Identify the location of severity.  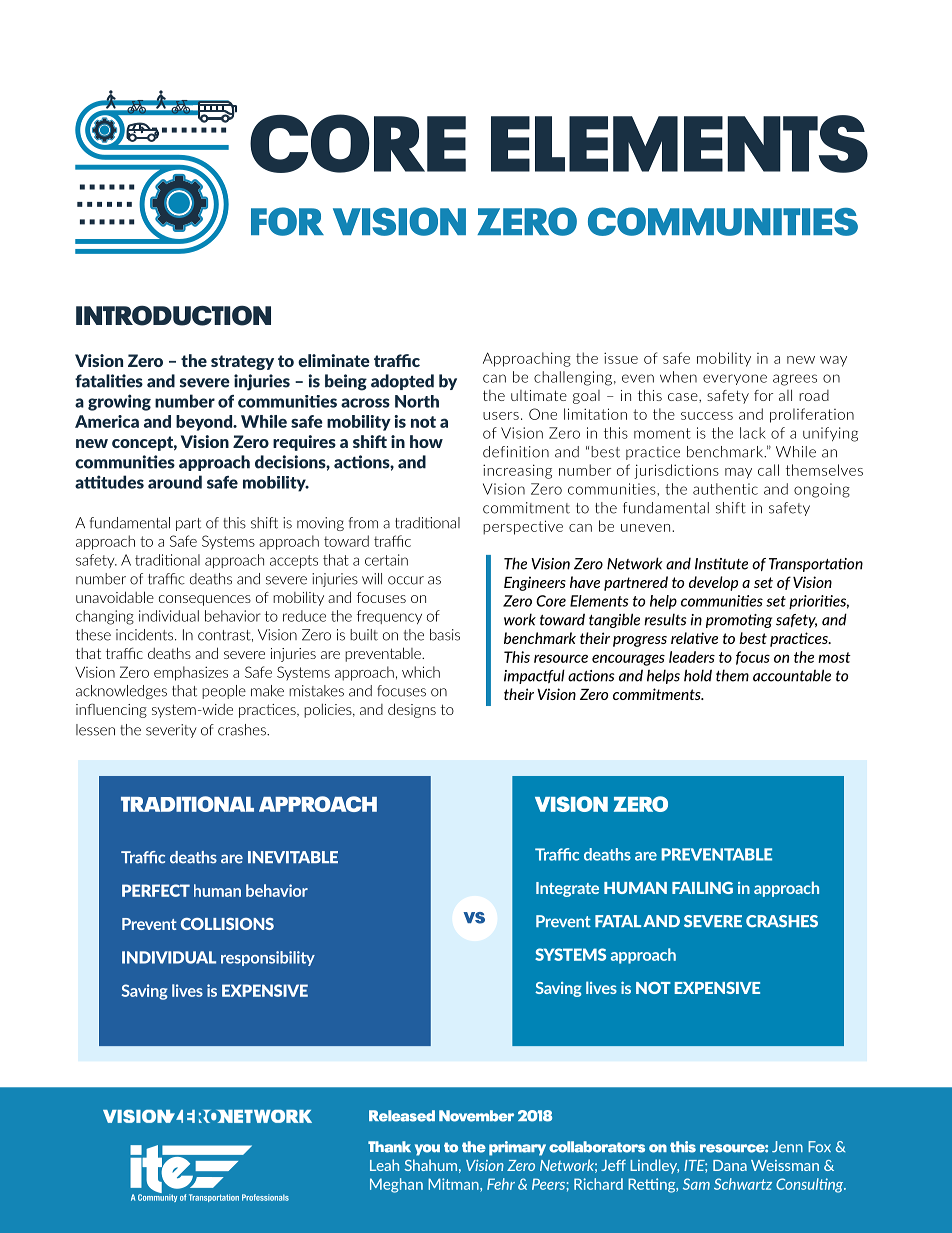
(171, 731).
